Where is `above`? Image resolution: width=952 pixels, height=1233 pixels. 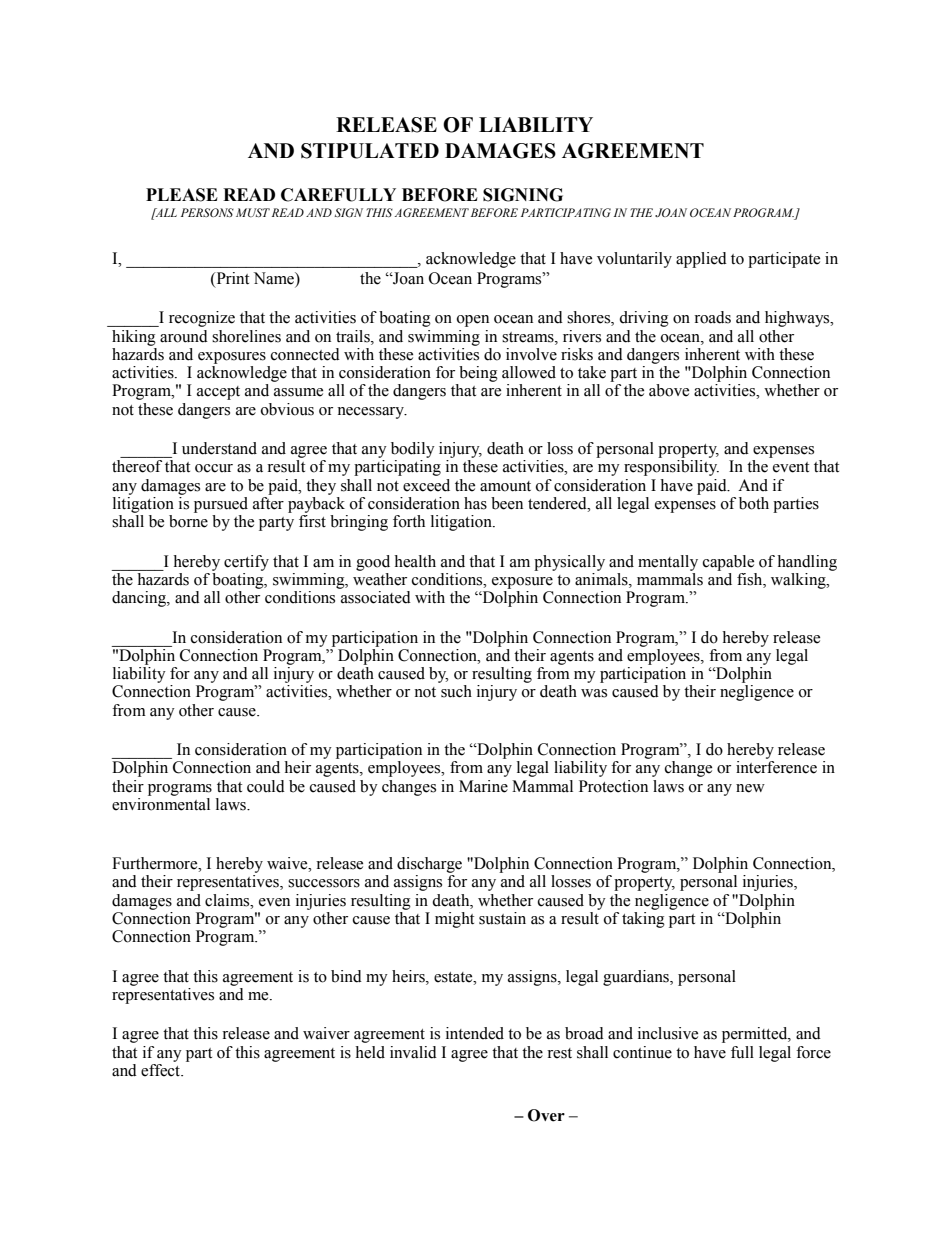 above is located at coordinates (669, 390).
